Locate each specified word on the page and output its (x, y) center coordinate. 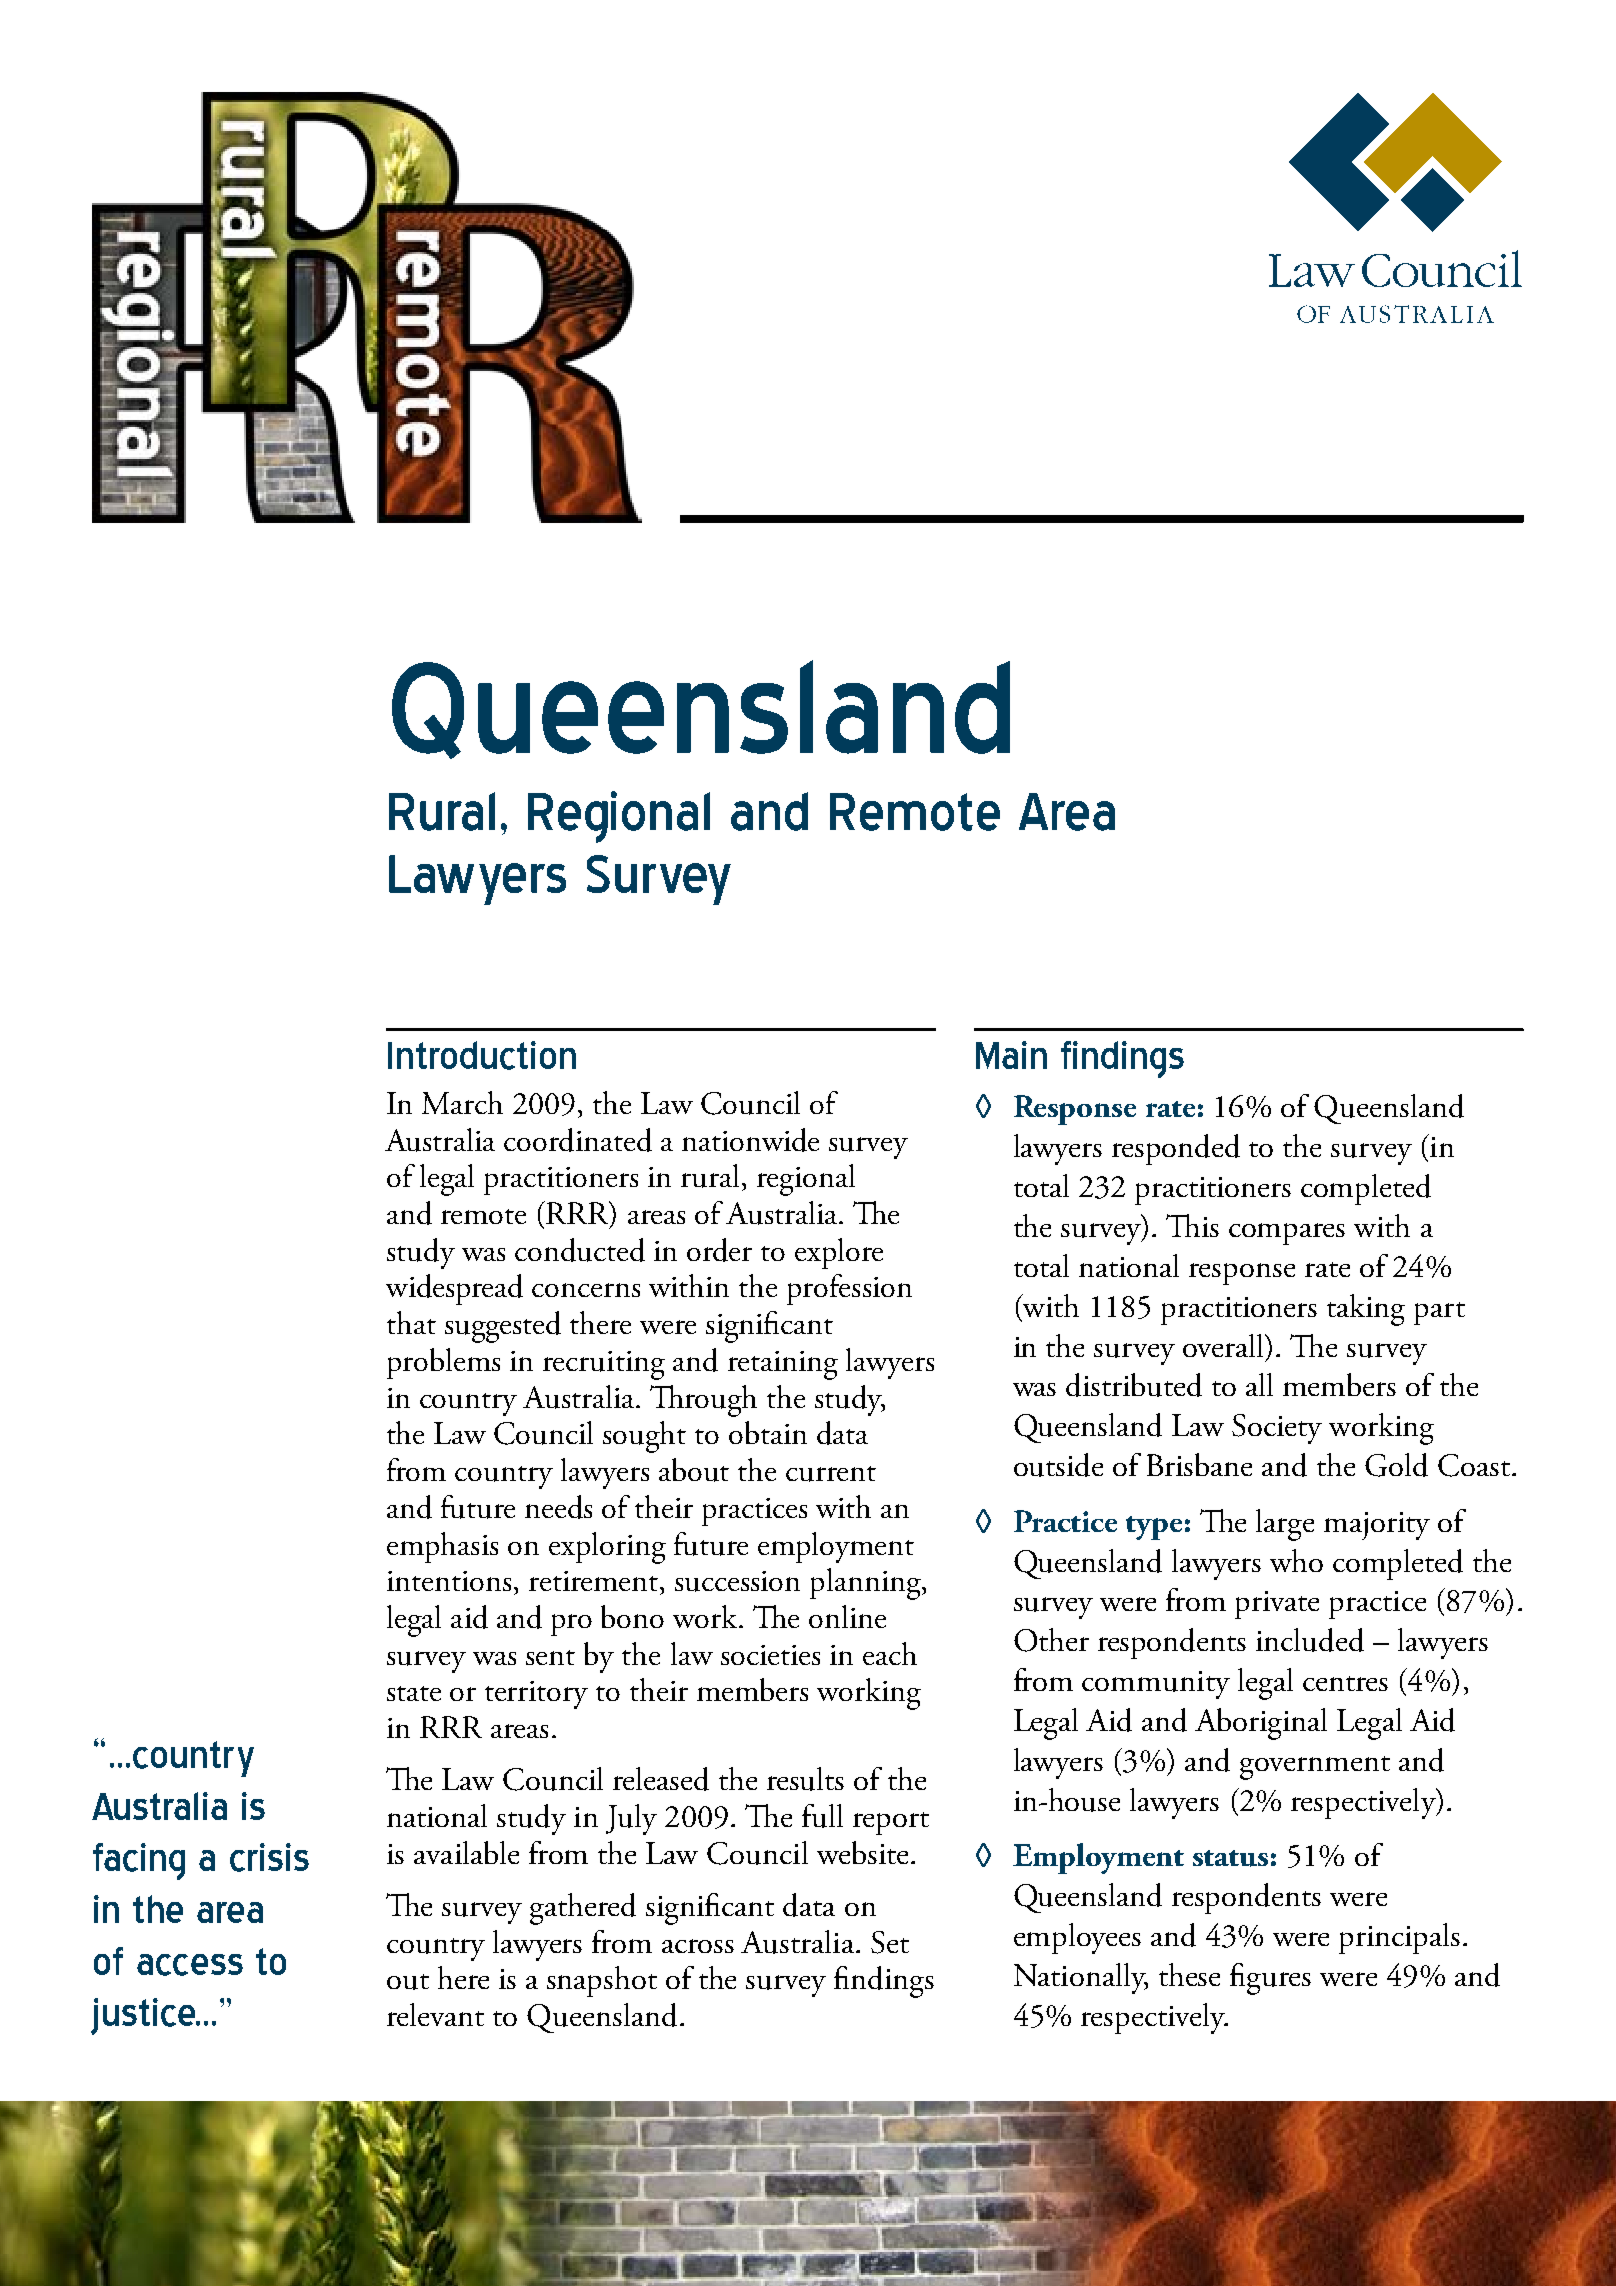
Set (890, 1942)
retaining (783, 1365)
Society (1277, 1429)
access (190, 1965)
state (414, 1693)
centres (1345, 1683)
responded (1176, 1149)
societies (770, 1655)
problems (443, 1363)
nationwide (750, 1140)
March (462, 1102)
